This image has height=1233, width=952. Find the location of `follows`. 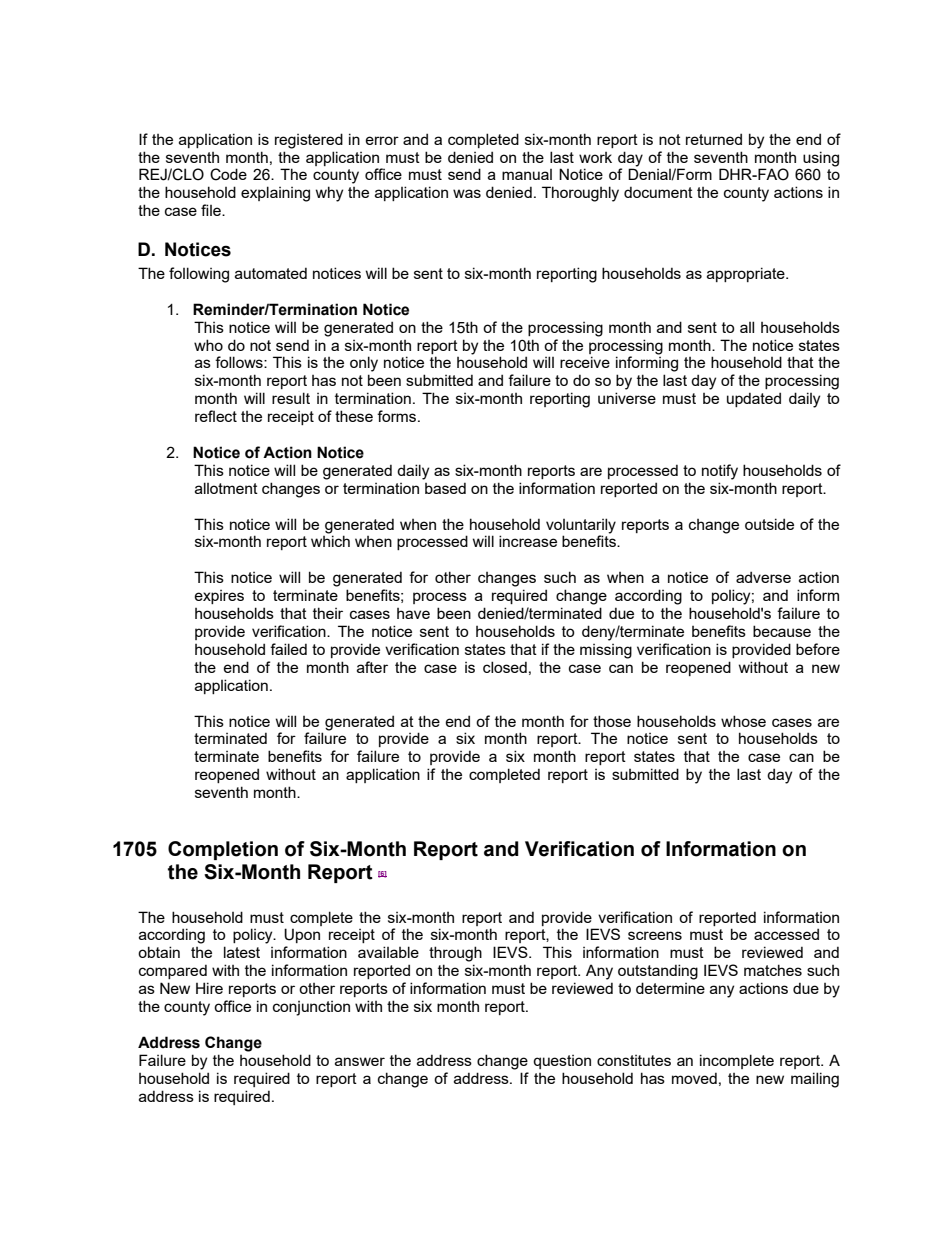

follows is located at coordinates (240, 362).
